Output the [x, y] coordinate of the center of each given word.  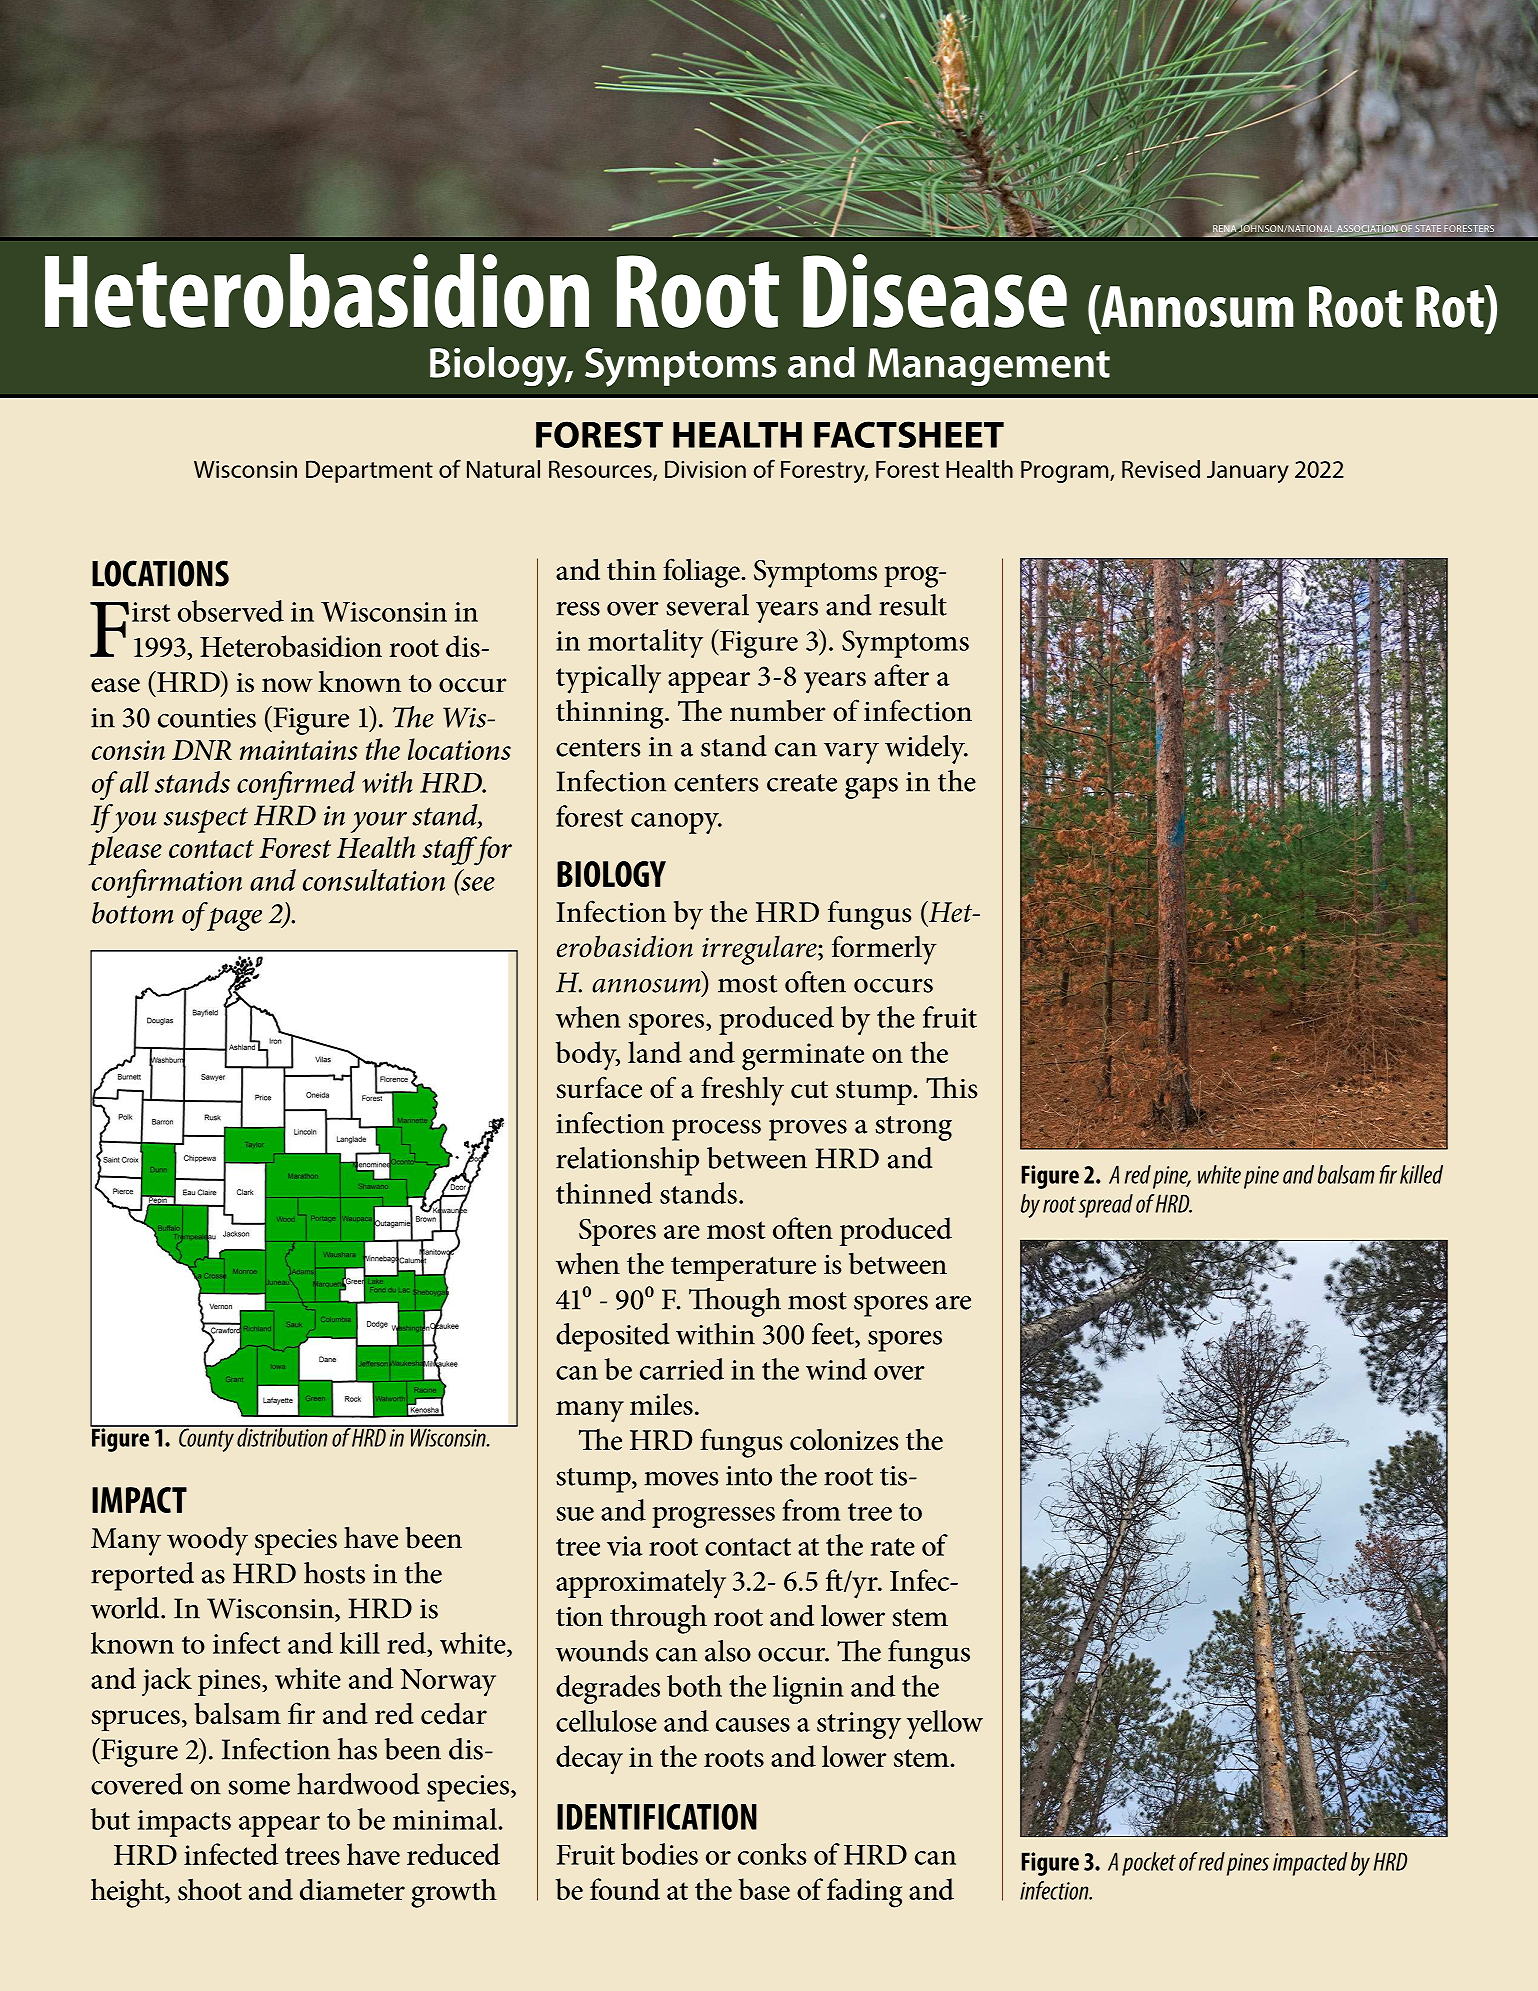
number [778, 710]
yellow [945, 1724]
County [206, 1439]
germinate [803, 1057]
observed [231, 611]
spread [1106, 1206]
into [749, 1476]
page [234, 919]
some [259, 1787]
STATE [1428, 228]
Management [989, 367]
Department [369, 471]
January [1248, 472]
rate [893, 1547]
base [764, 1889]
